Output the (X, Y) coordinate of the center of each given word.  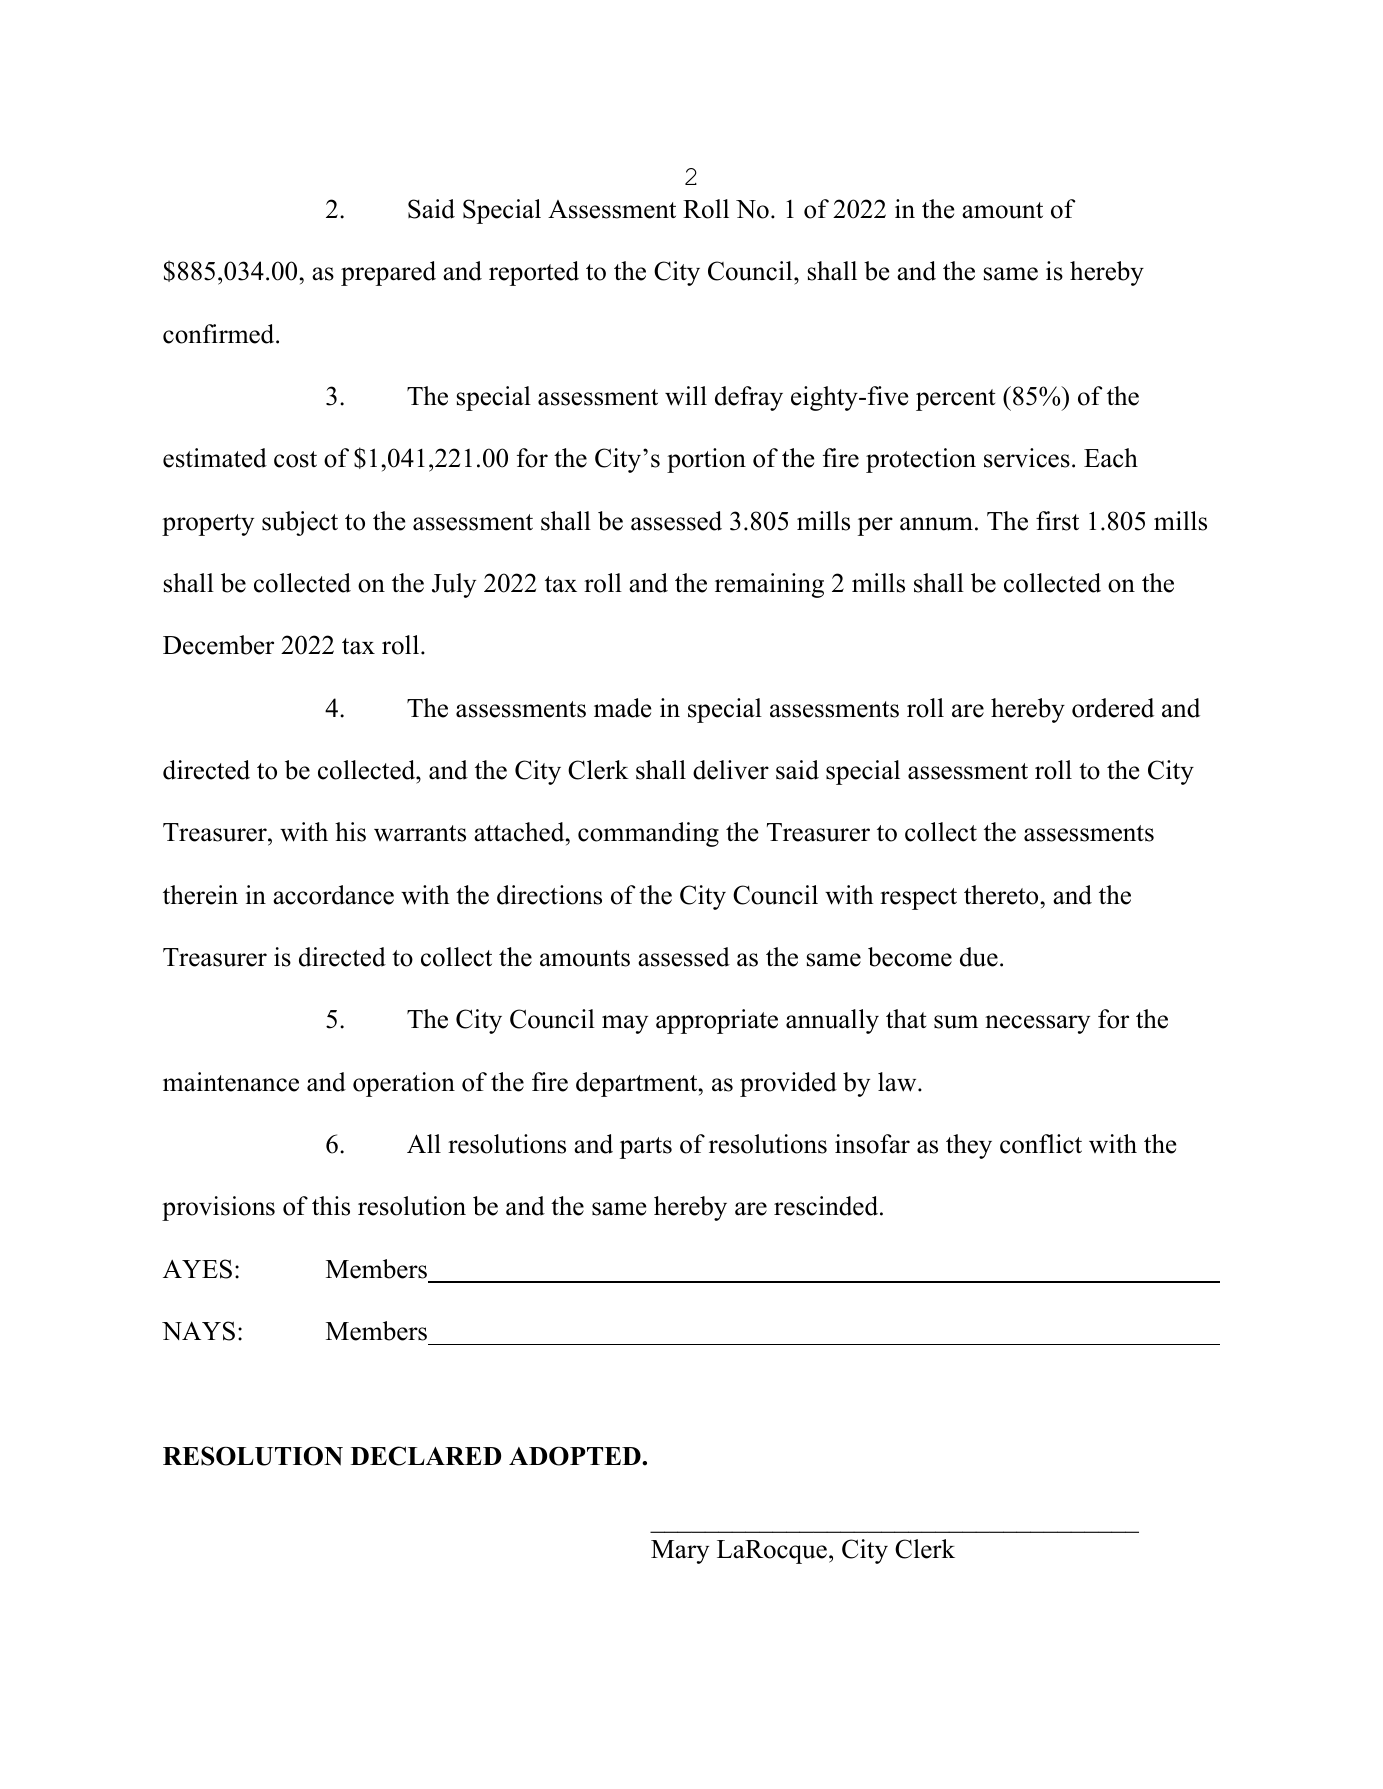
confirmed (220, 334)
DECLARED (426, 1456)
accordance (333, 895)
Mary (680, 1552)
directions (549, 895)
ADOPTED (576, 1456)
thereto (1001, 895)
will (686, 396)
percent (956, 400)
